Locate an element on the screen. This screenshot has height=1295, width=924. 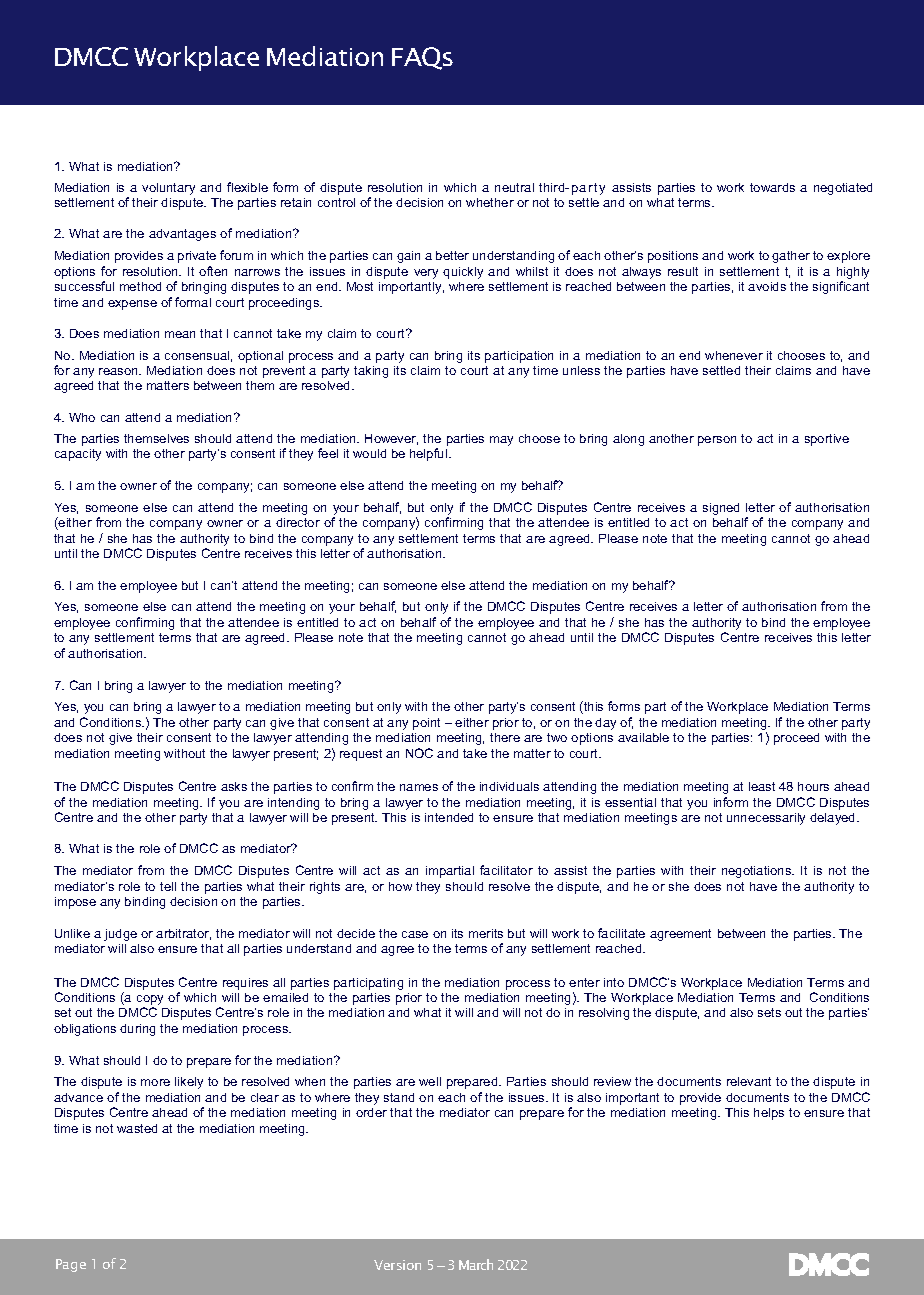
advantages is located at coordinates (182, 235).
